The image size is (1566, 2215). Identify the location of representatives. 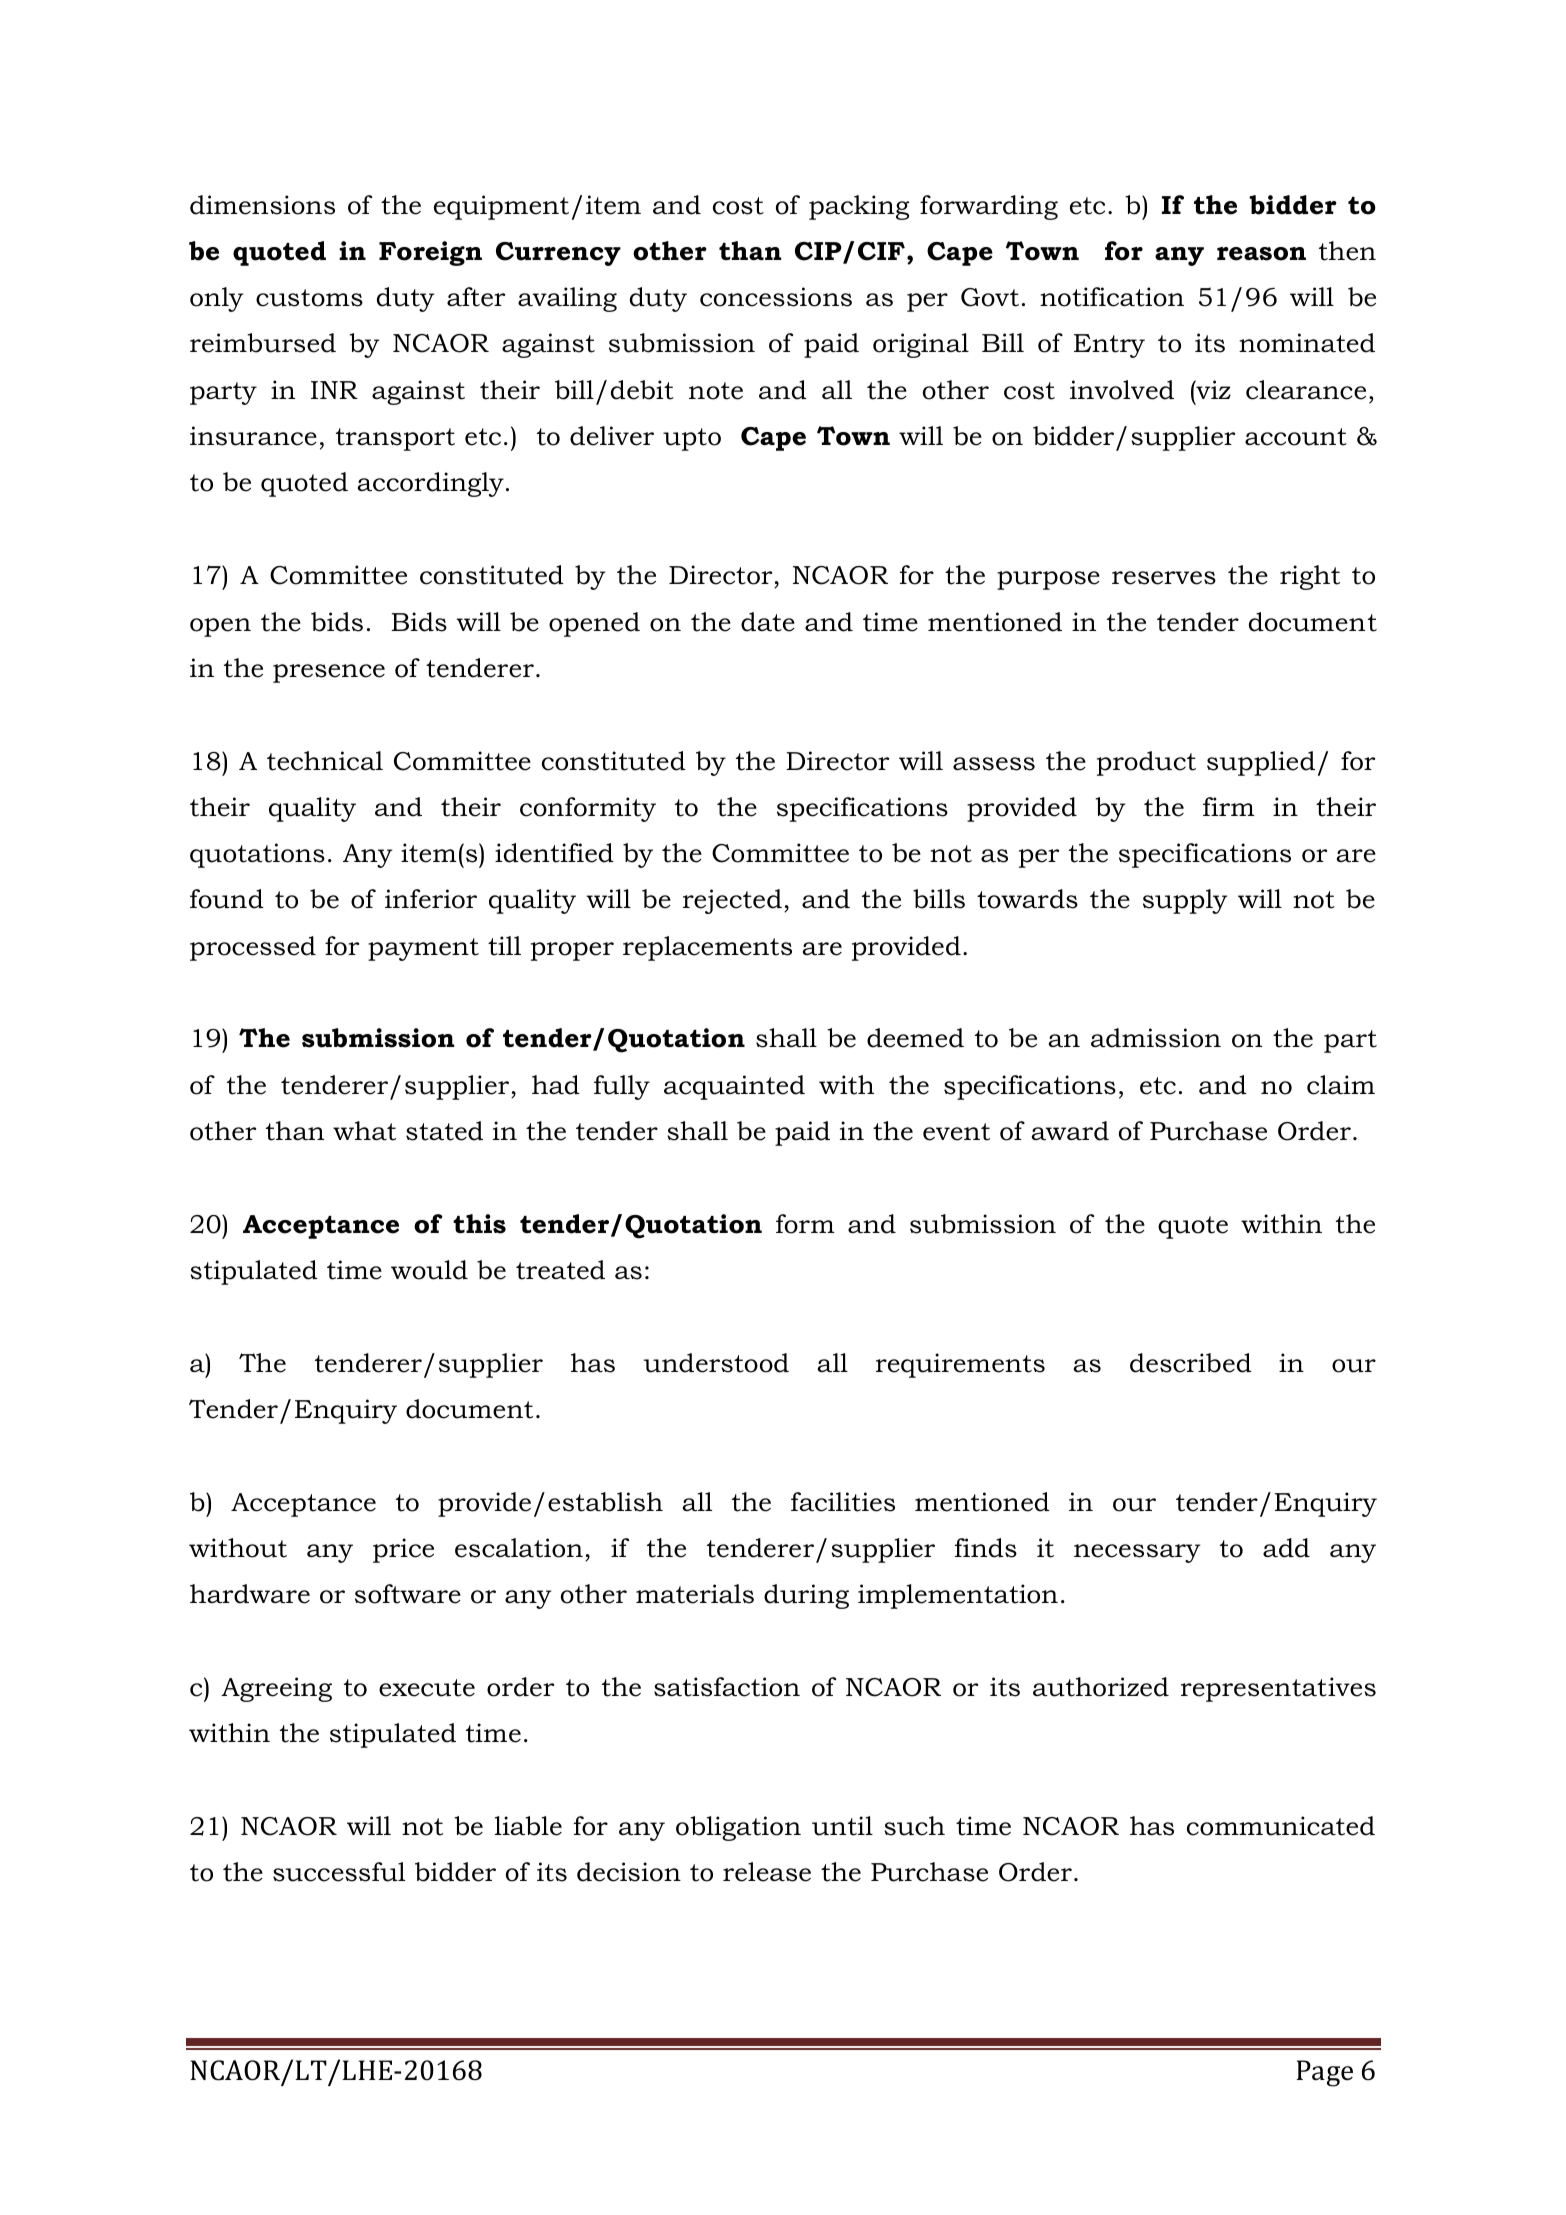
(1278, 1689).
